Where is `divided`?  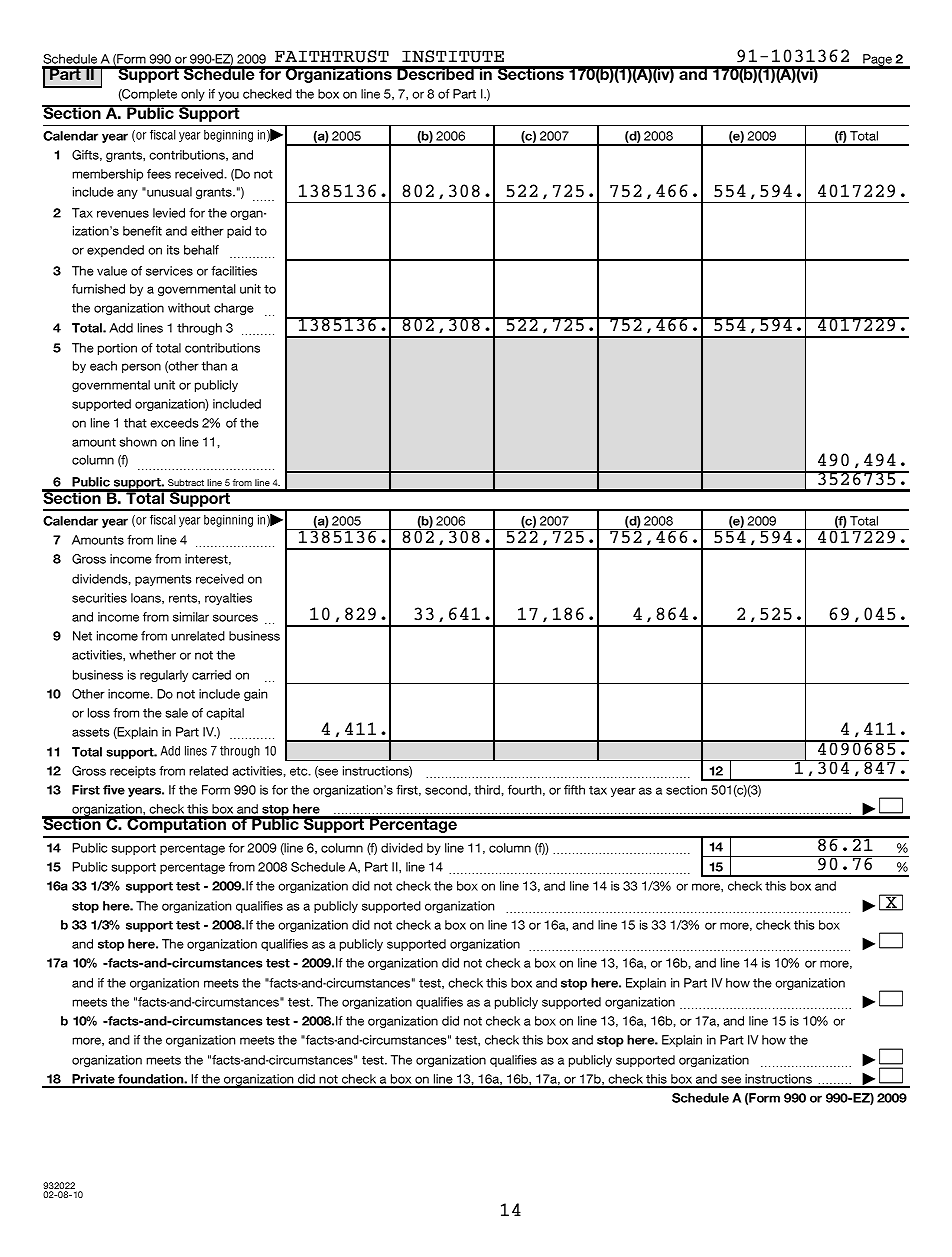 divided is located at coordinates (402, 848).
